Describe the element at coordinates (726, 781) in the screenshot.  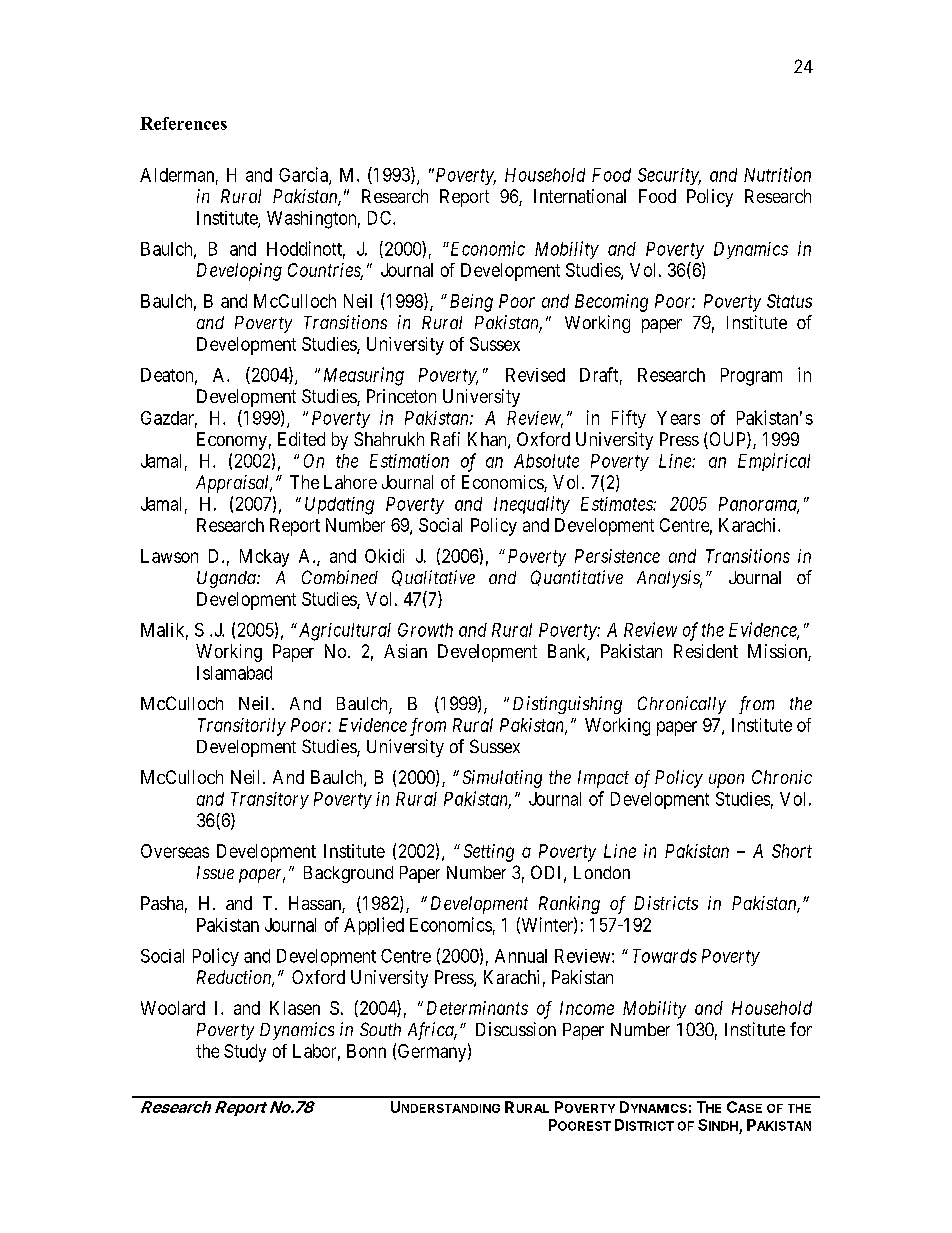
I see `upon` at that location.
